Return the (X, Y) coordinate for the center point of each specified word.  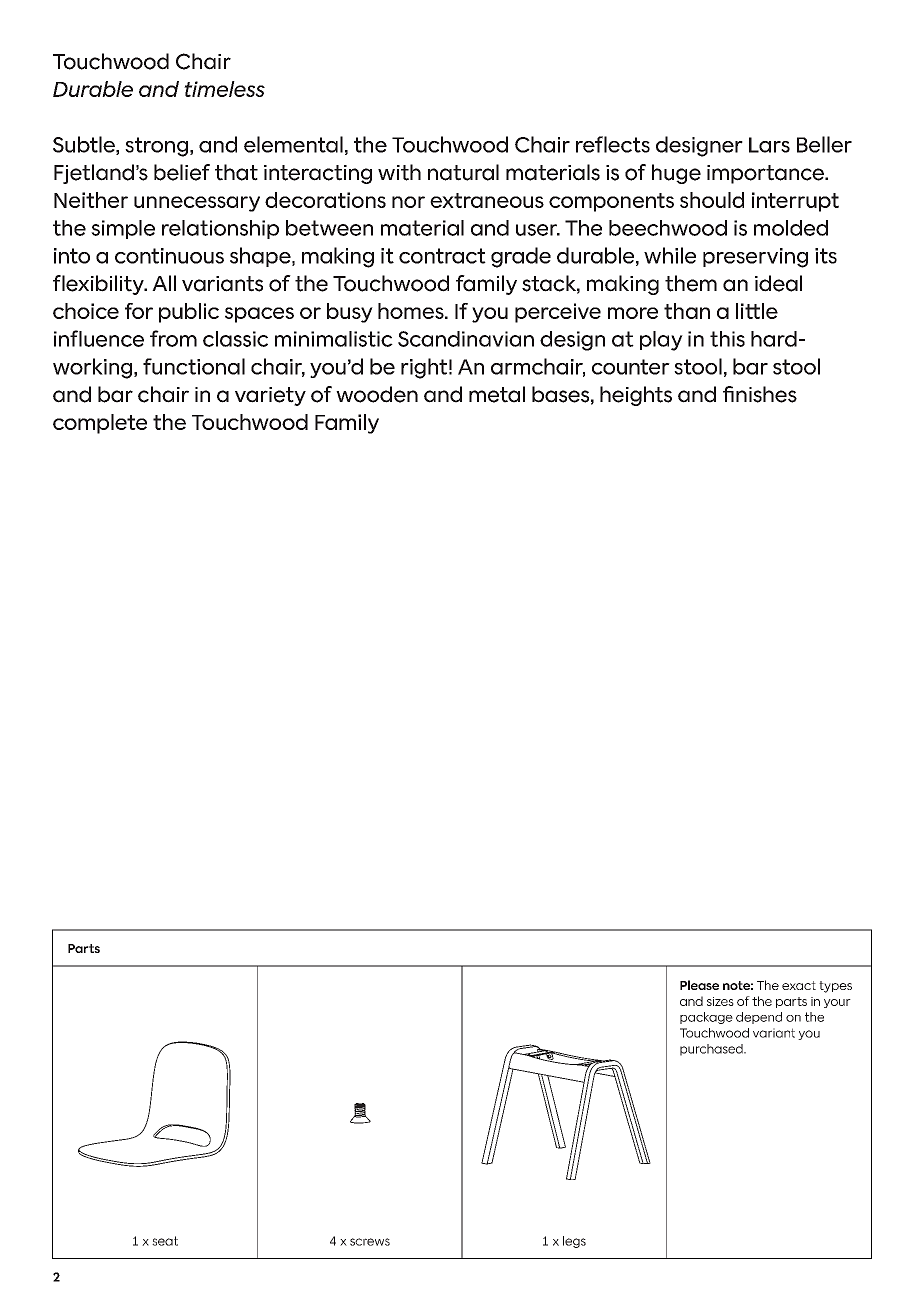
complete (100, 424)
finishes (760, 394)
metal (497, 394)
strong (156, 147)
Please (699, 985)
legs (574, 1242)
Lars (769, 145)
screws (370, 1242)
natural (463, 172)
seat (165, 1241)
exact (799, 985)
